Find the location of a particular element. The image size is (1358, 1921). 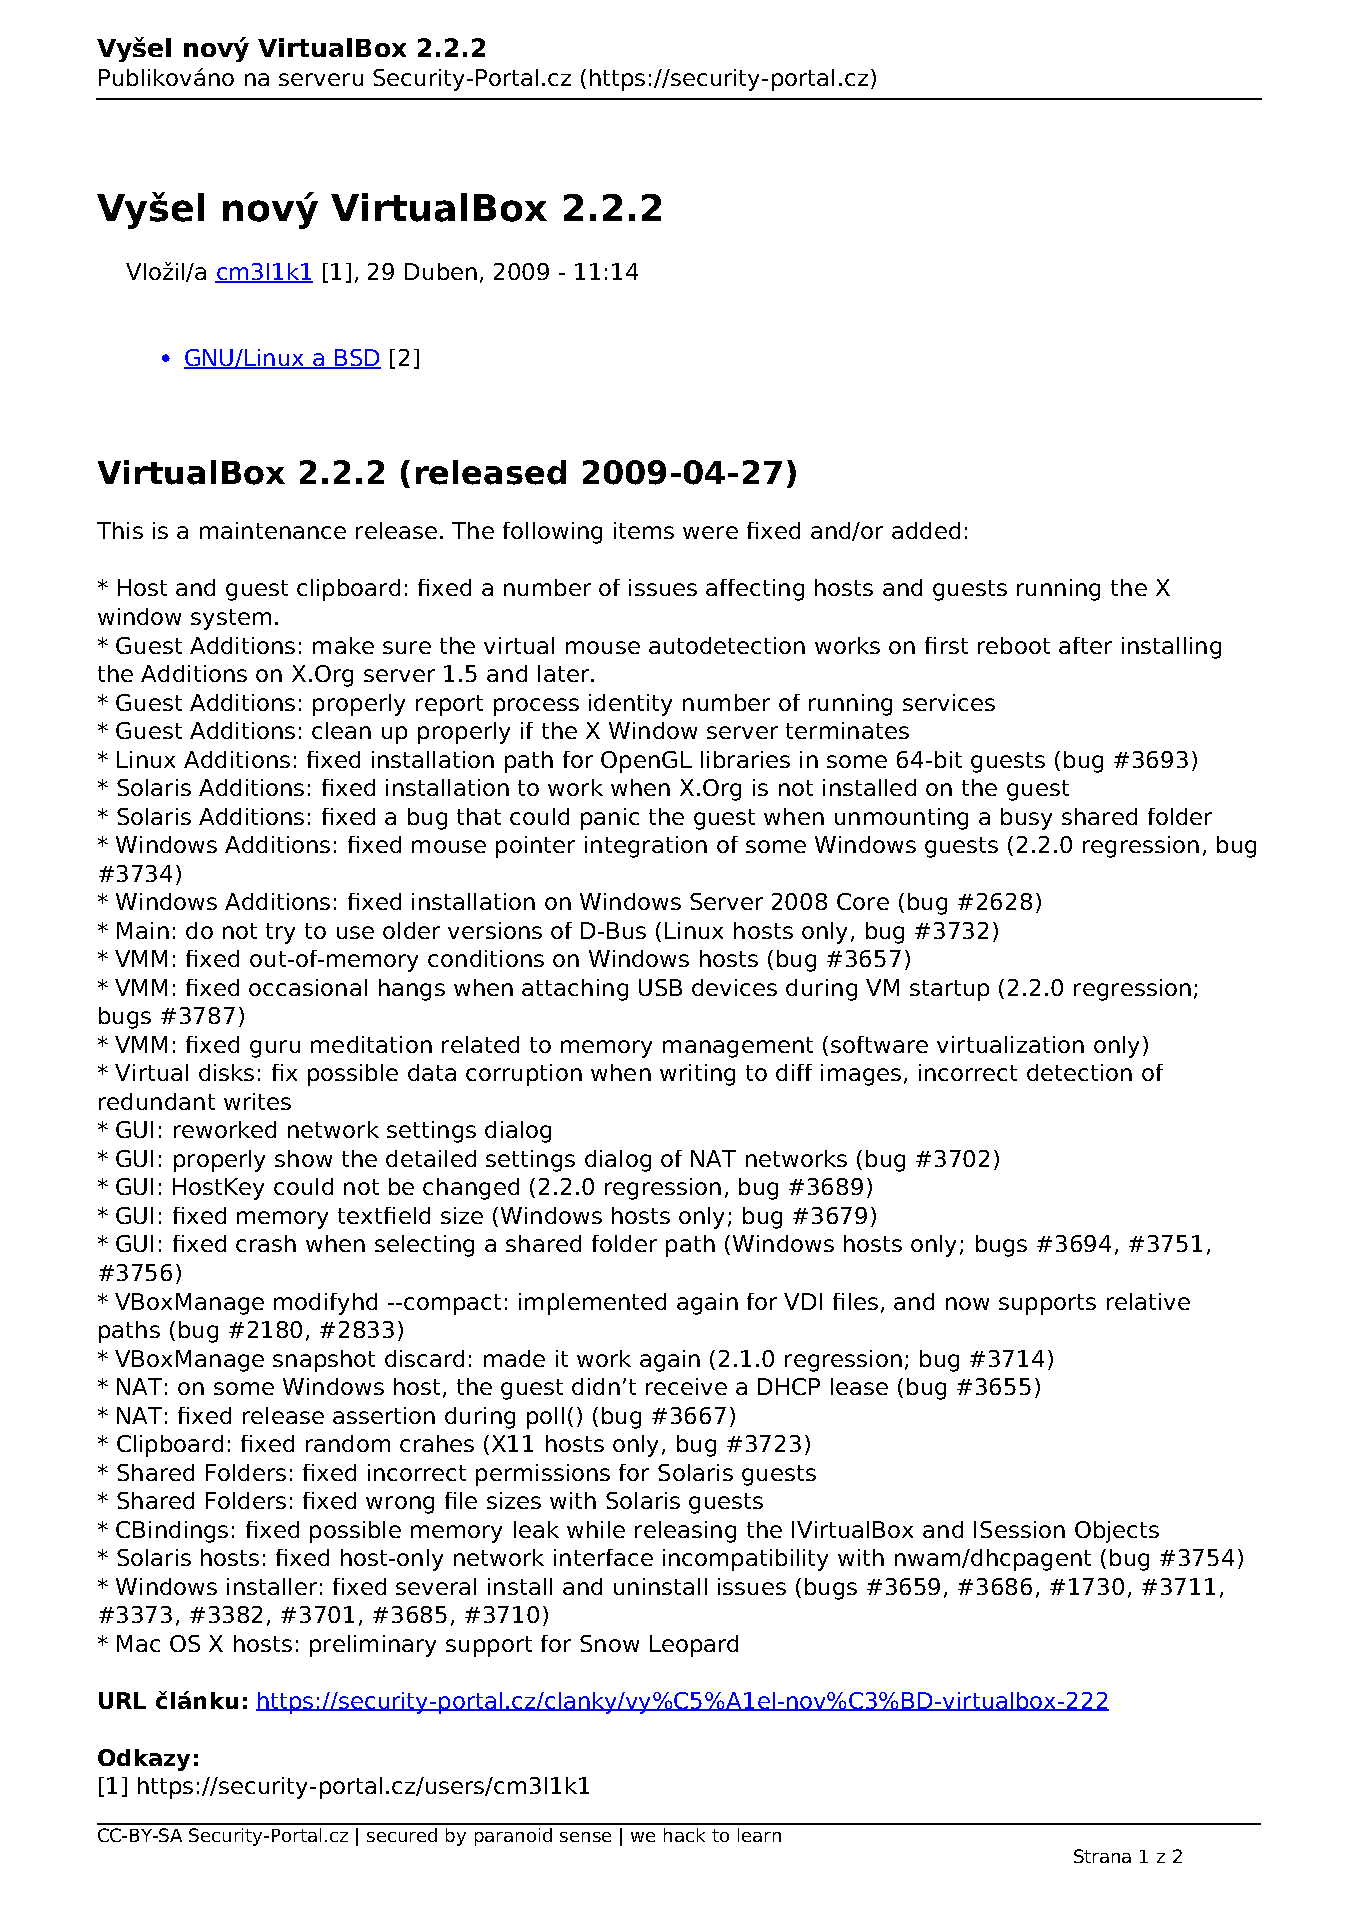

sense is located at coordinates (585, 1837).
